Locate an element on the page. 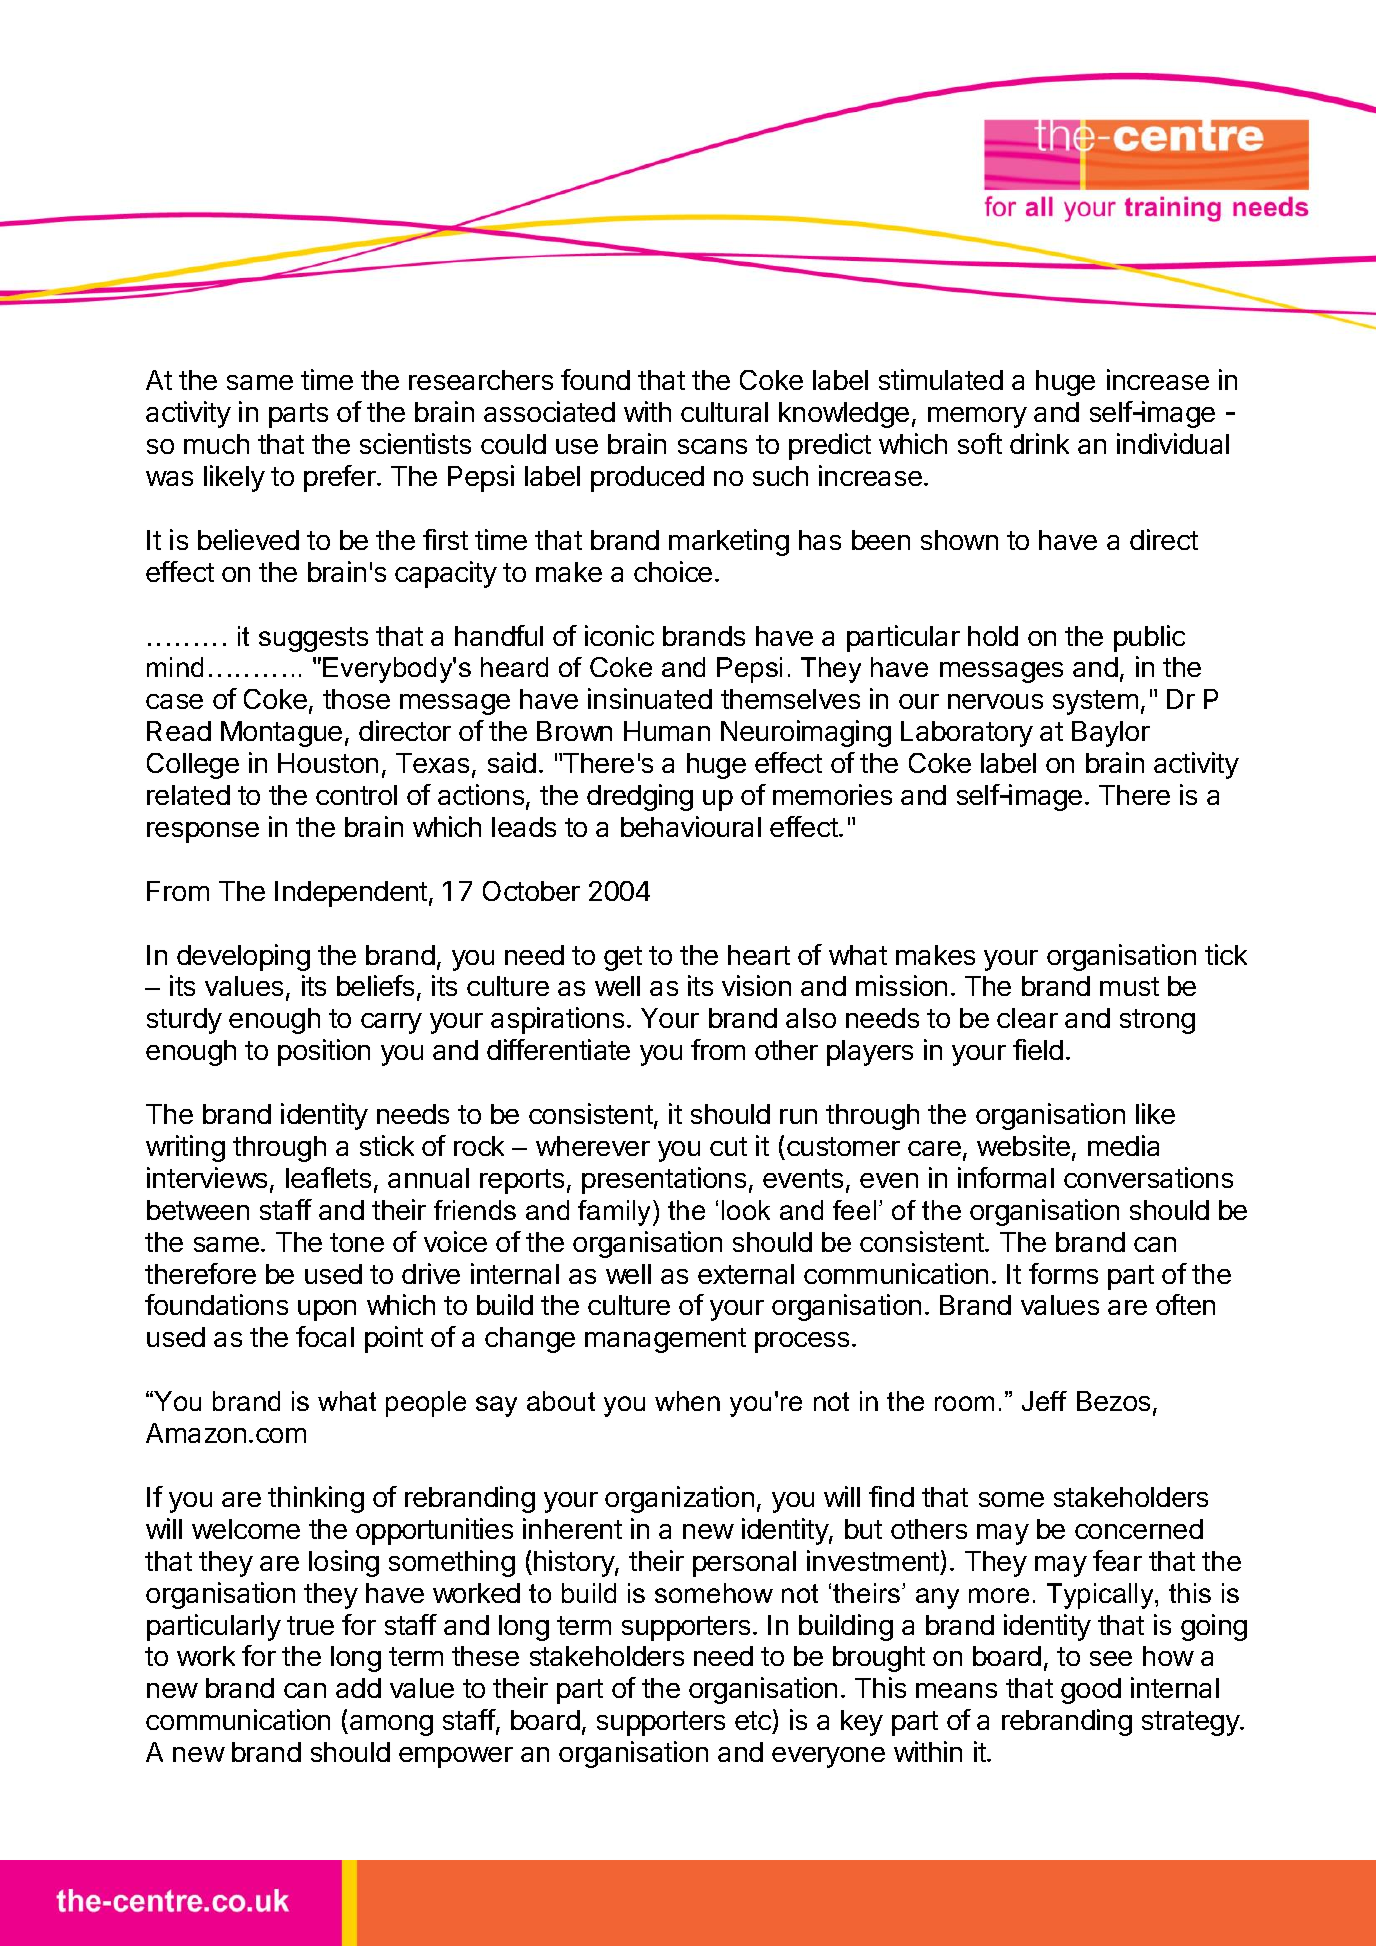 The image size is (1376, 1946). suggests is located at coordinates (313, 639).
